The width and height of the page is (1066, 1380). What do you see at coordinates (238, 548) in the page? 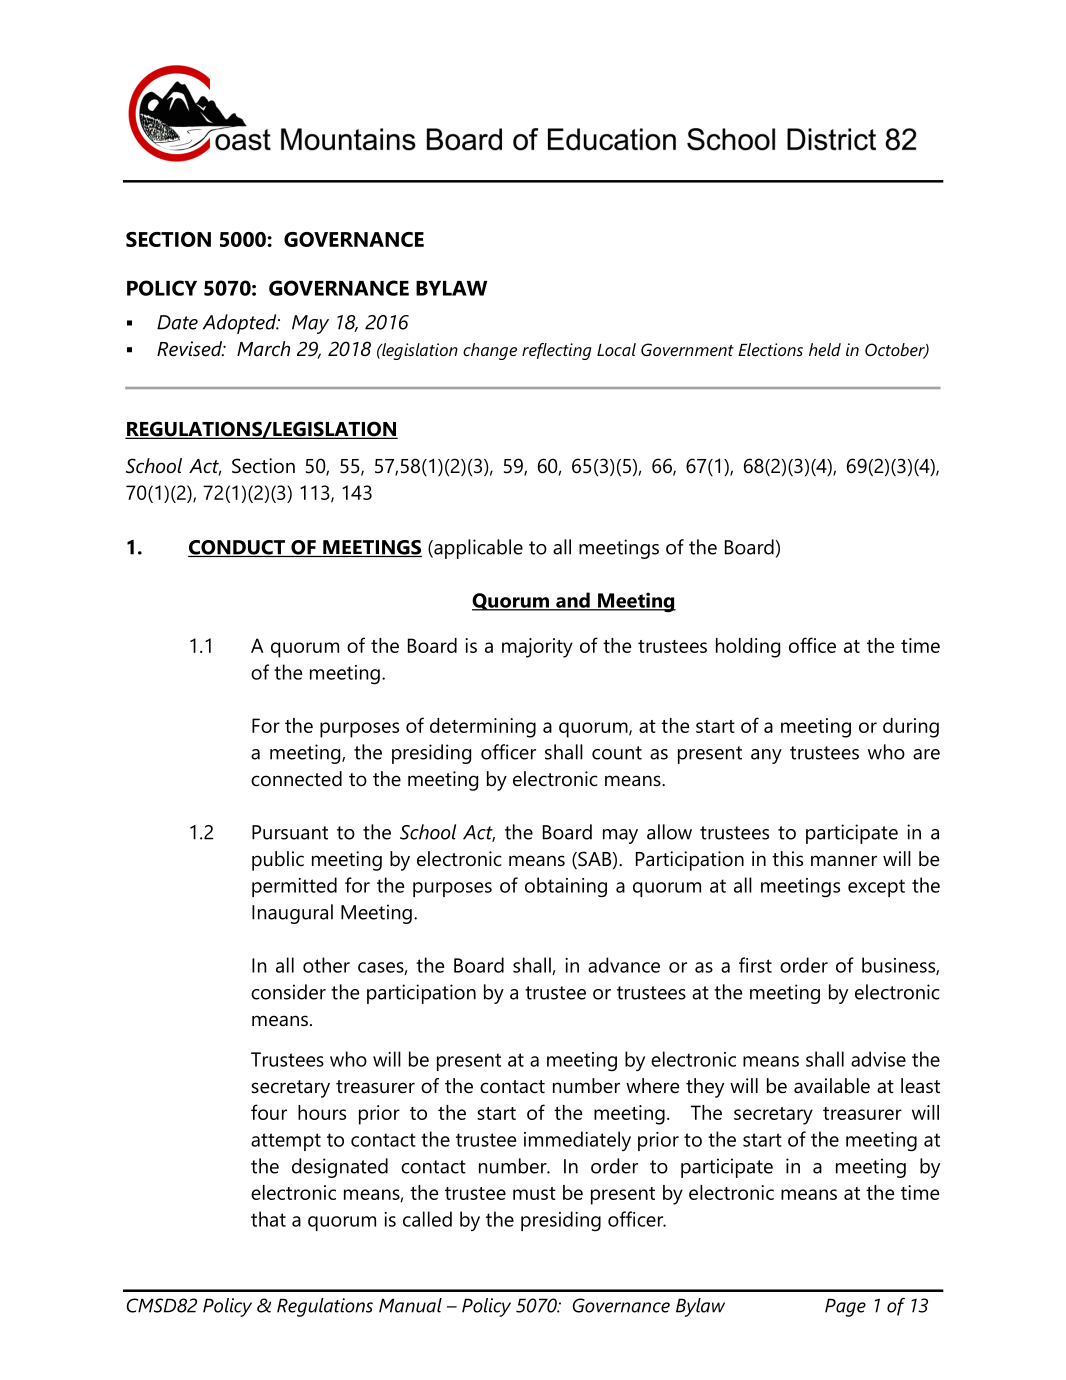
I see `CONDUCT` at bounding box center [238, 548].
